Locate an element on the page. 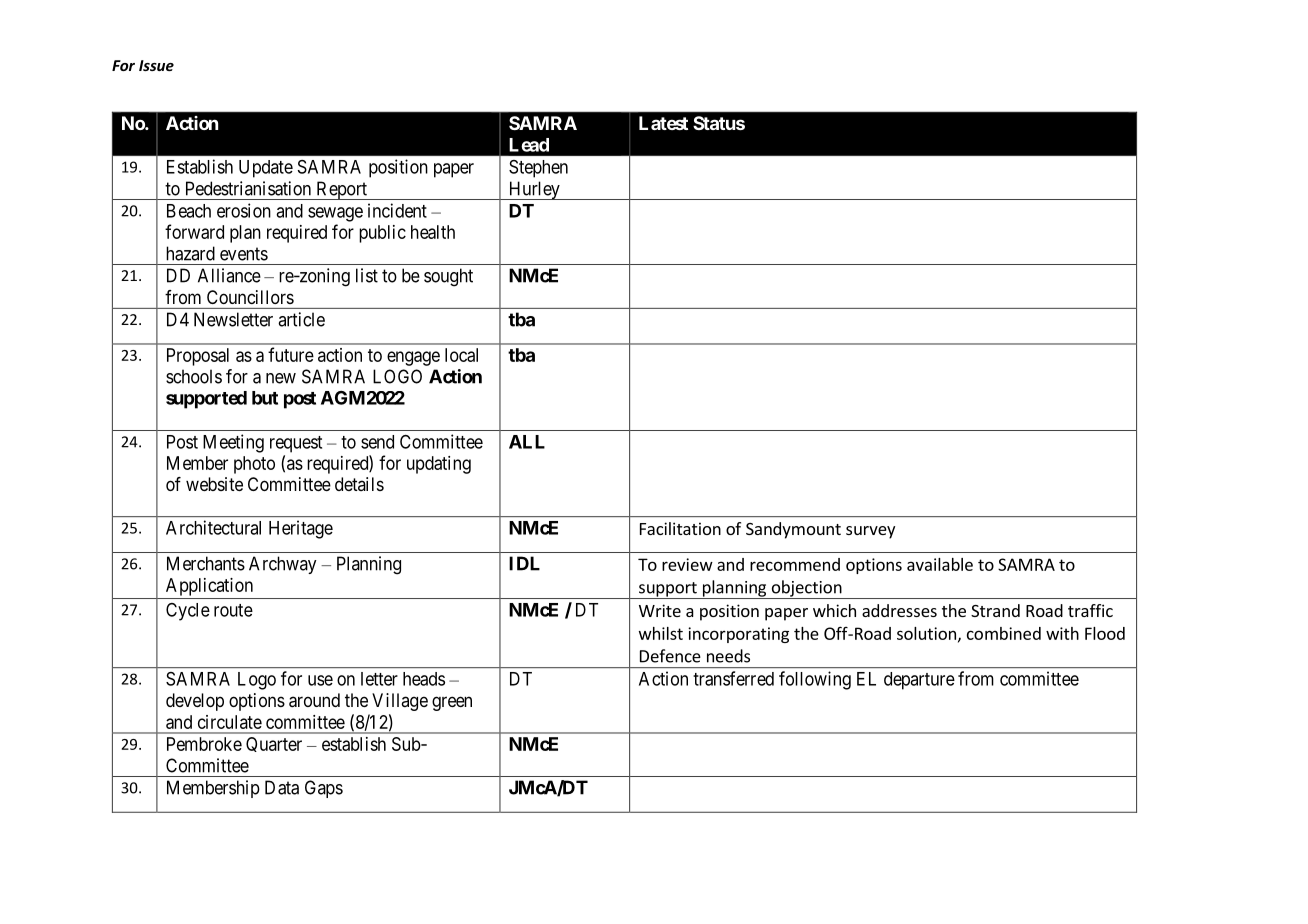  Data is located at coordinates (282, 787).
